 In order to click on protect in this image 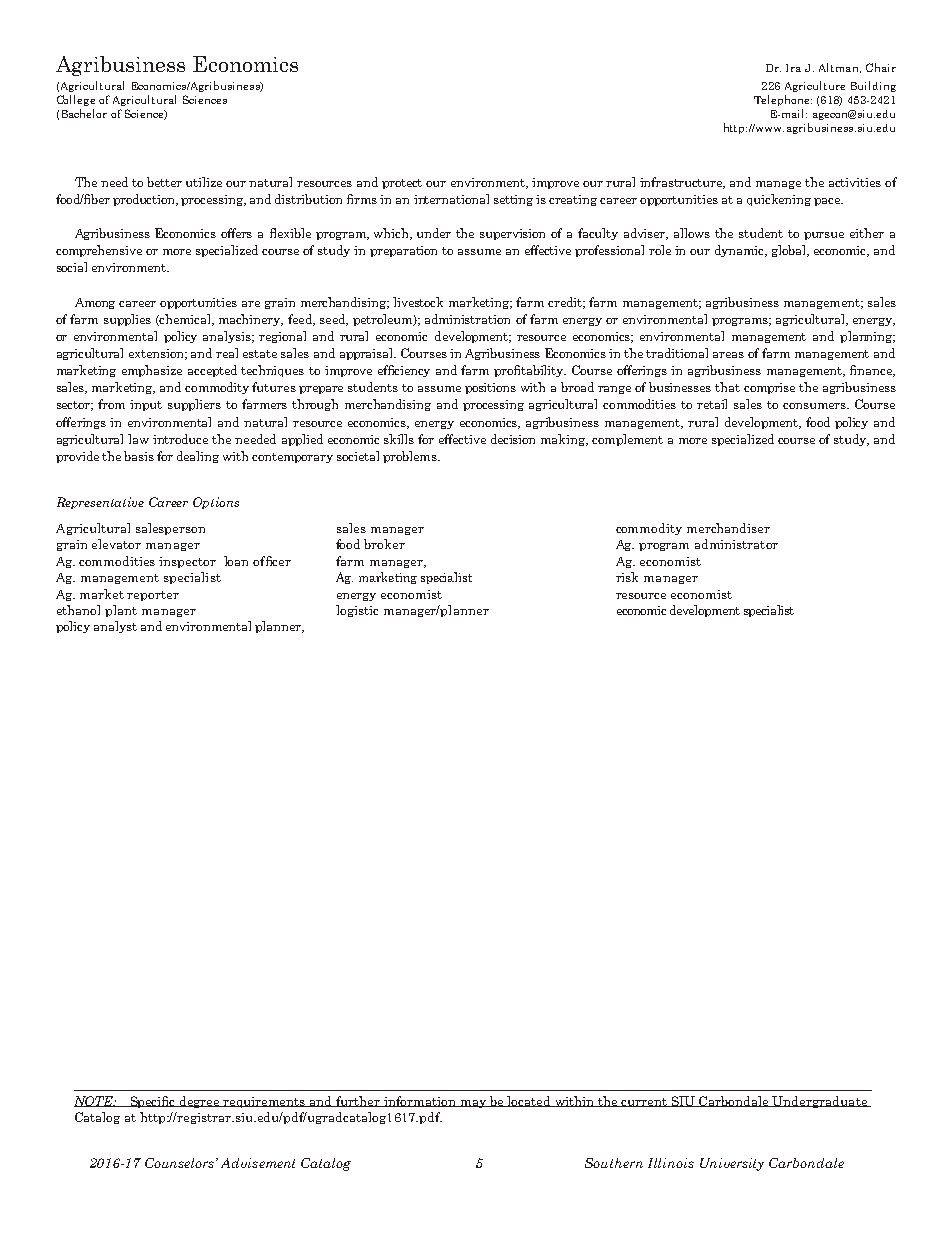, I will do `click(402, 184)`.
